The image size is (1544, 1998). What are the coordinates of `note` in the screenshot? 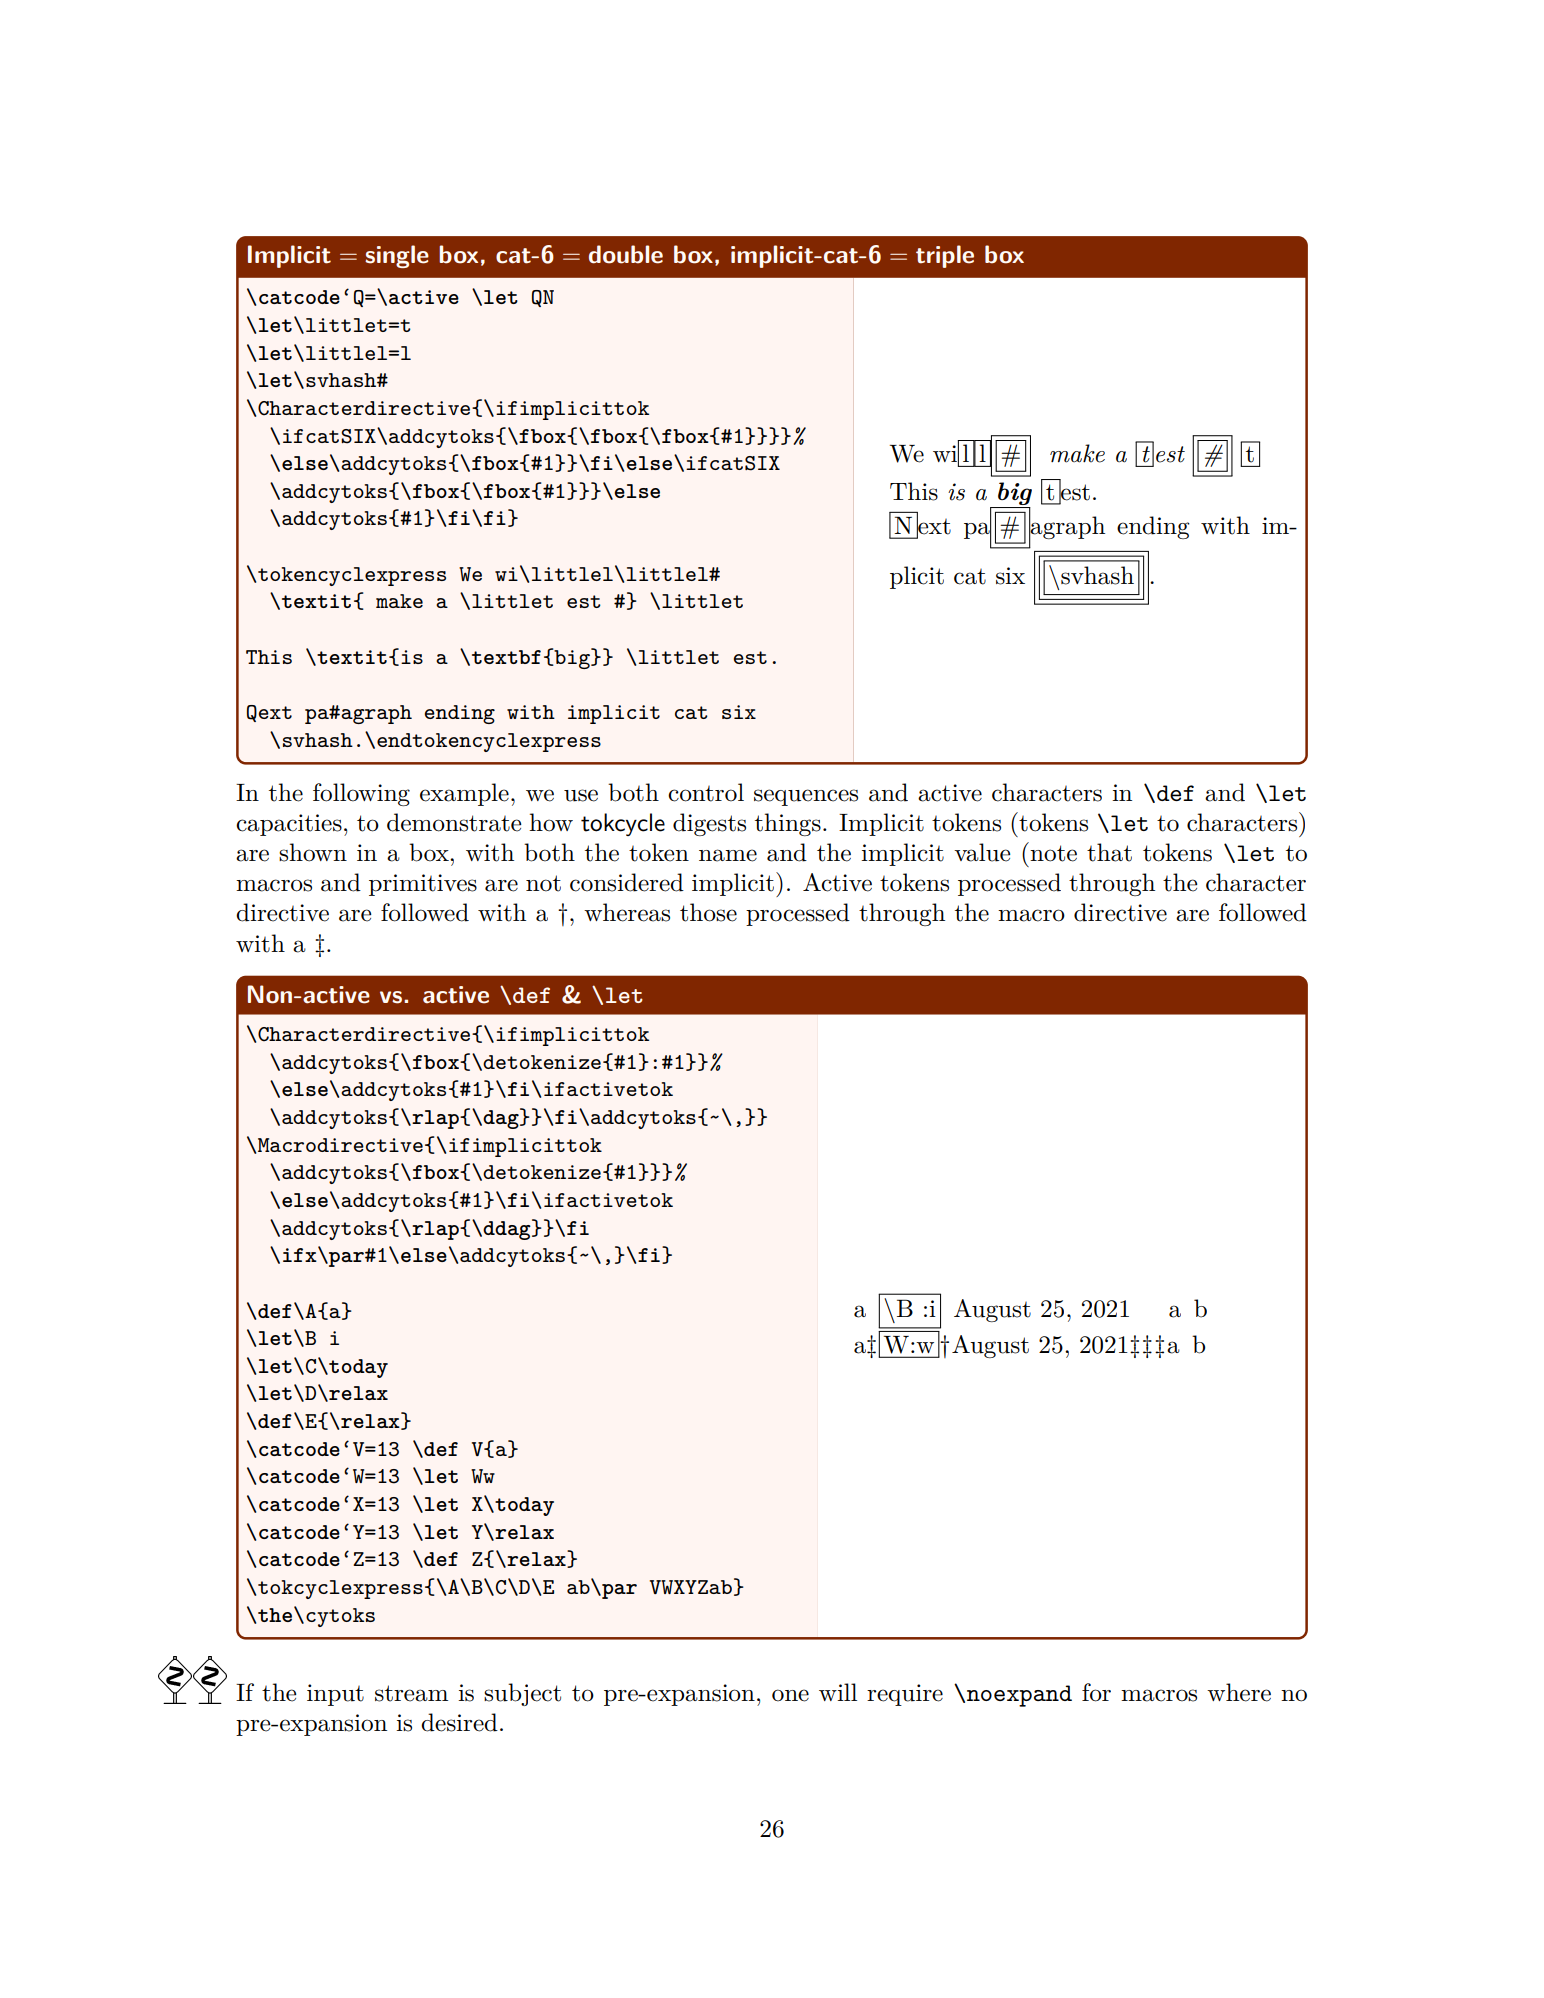 It's located at (1053, 853).
